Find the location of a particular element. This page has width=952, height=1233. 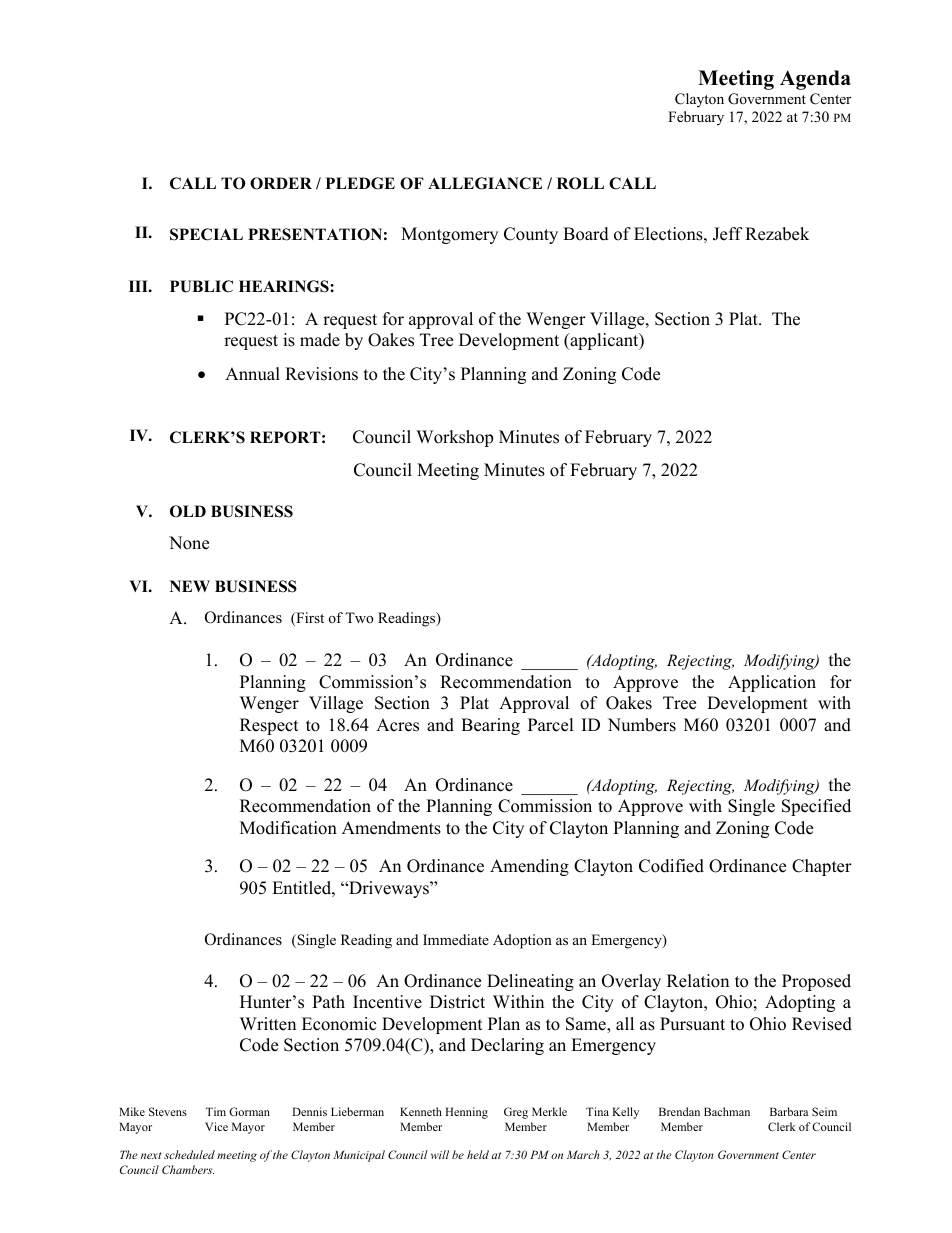

Application is located at coordinates (772, 683).
